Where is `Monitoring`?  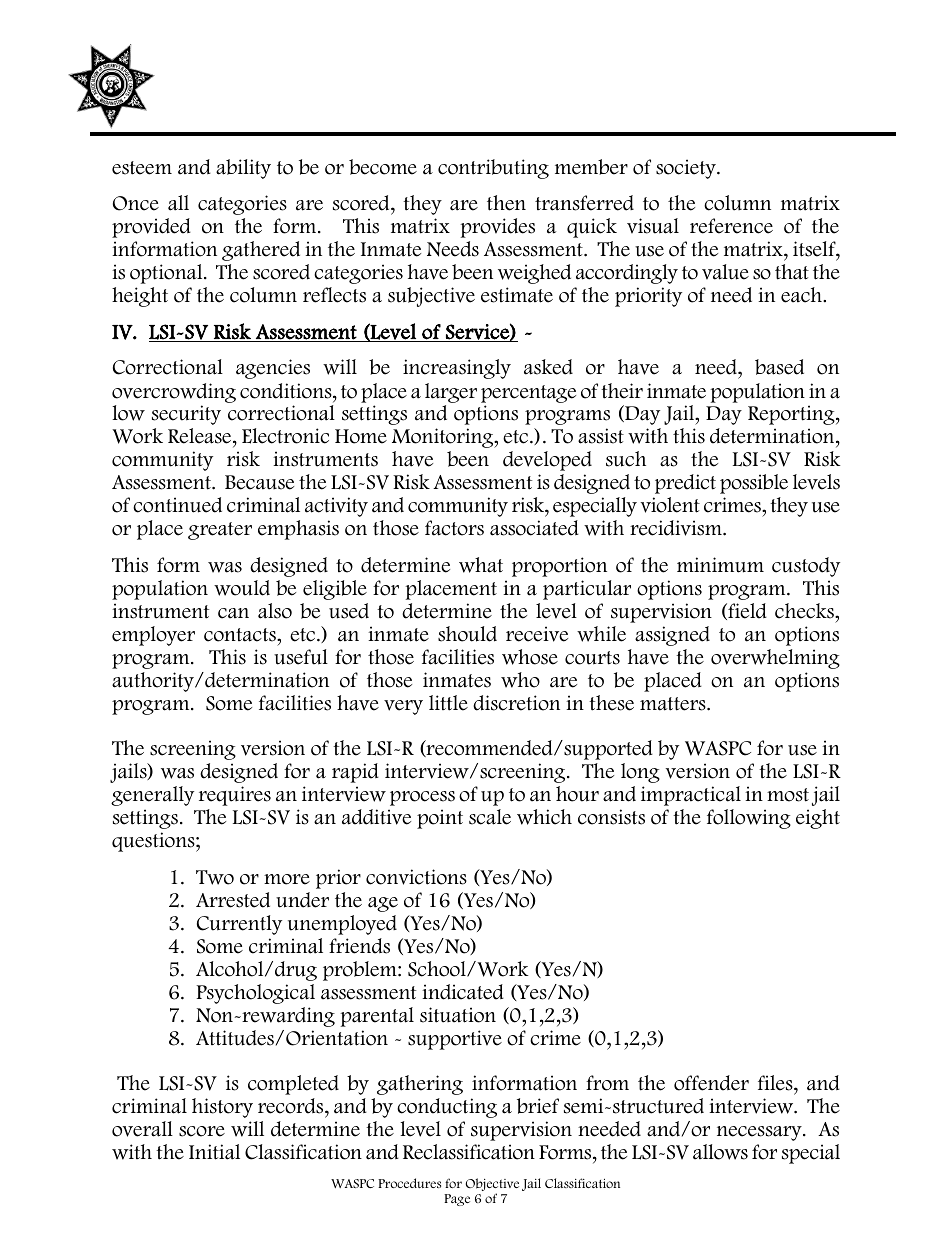 Monitoring is located at coordinates (444, 438).
